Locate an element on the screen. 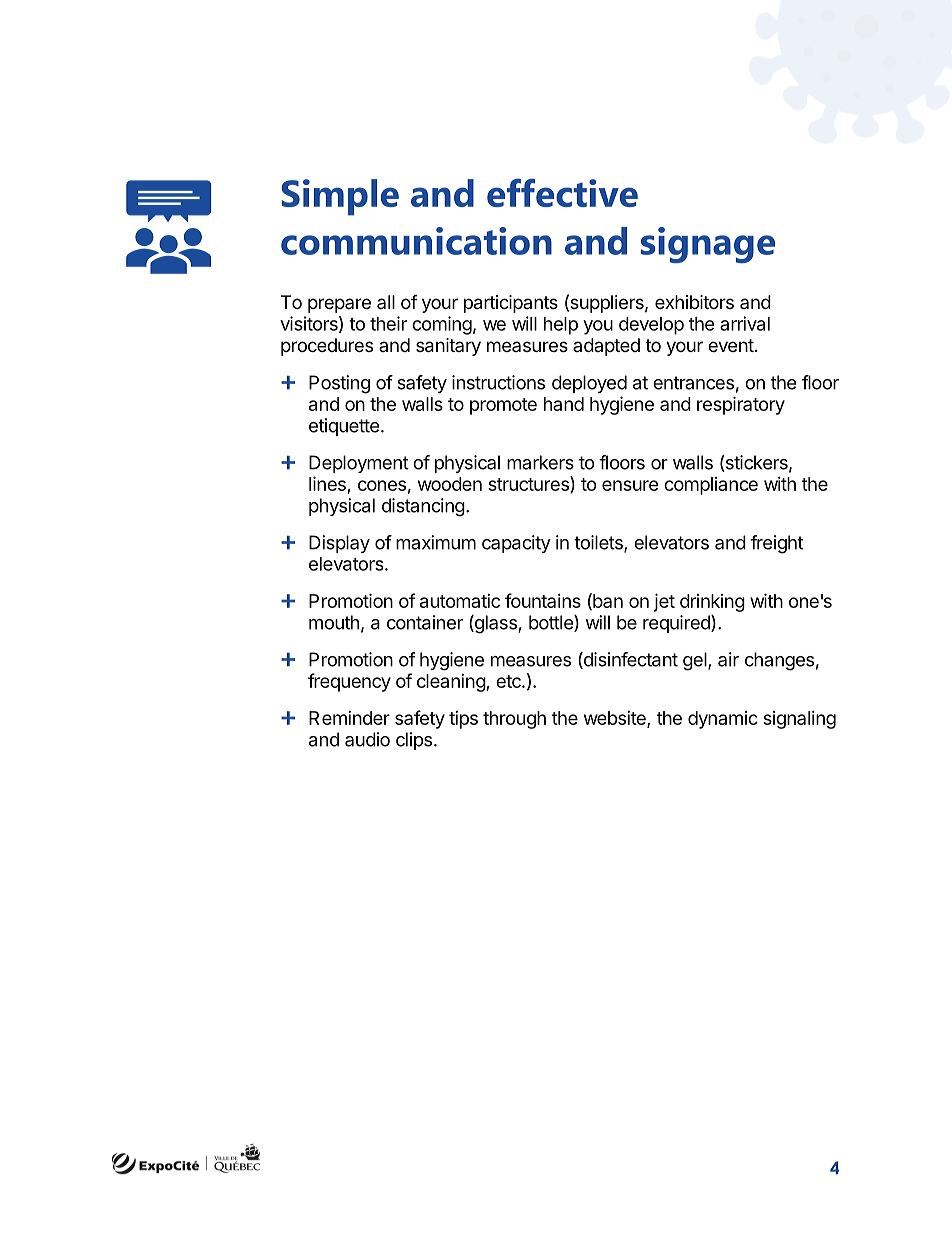  audio is located at coordinates (367, 739).
